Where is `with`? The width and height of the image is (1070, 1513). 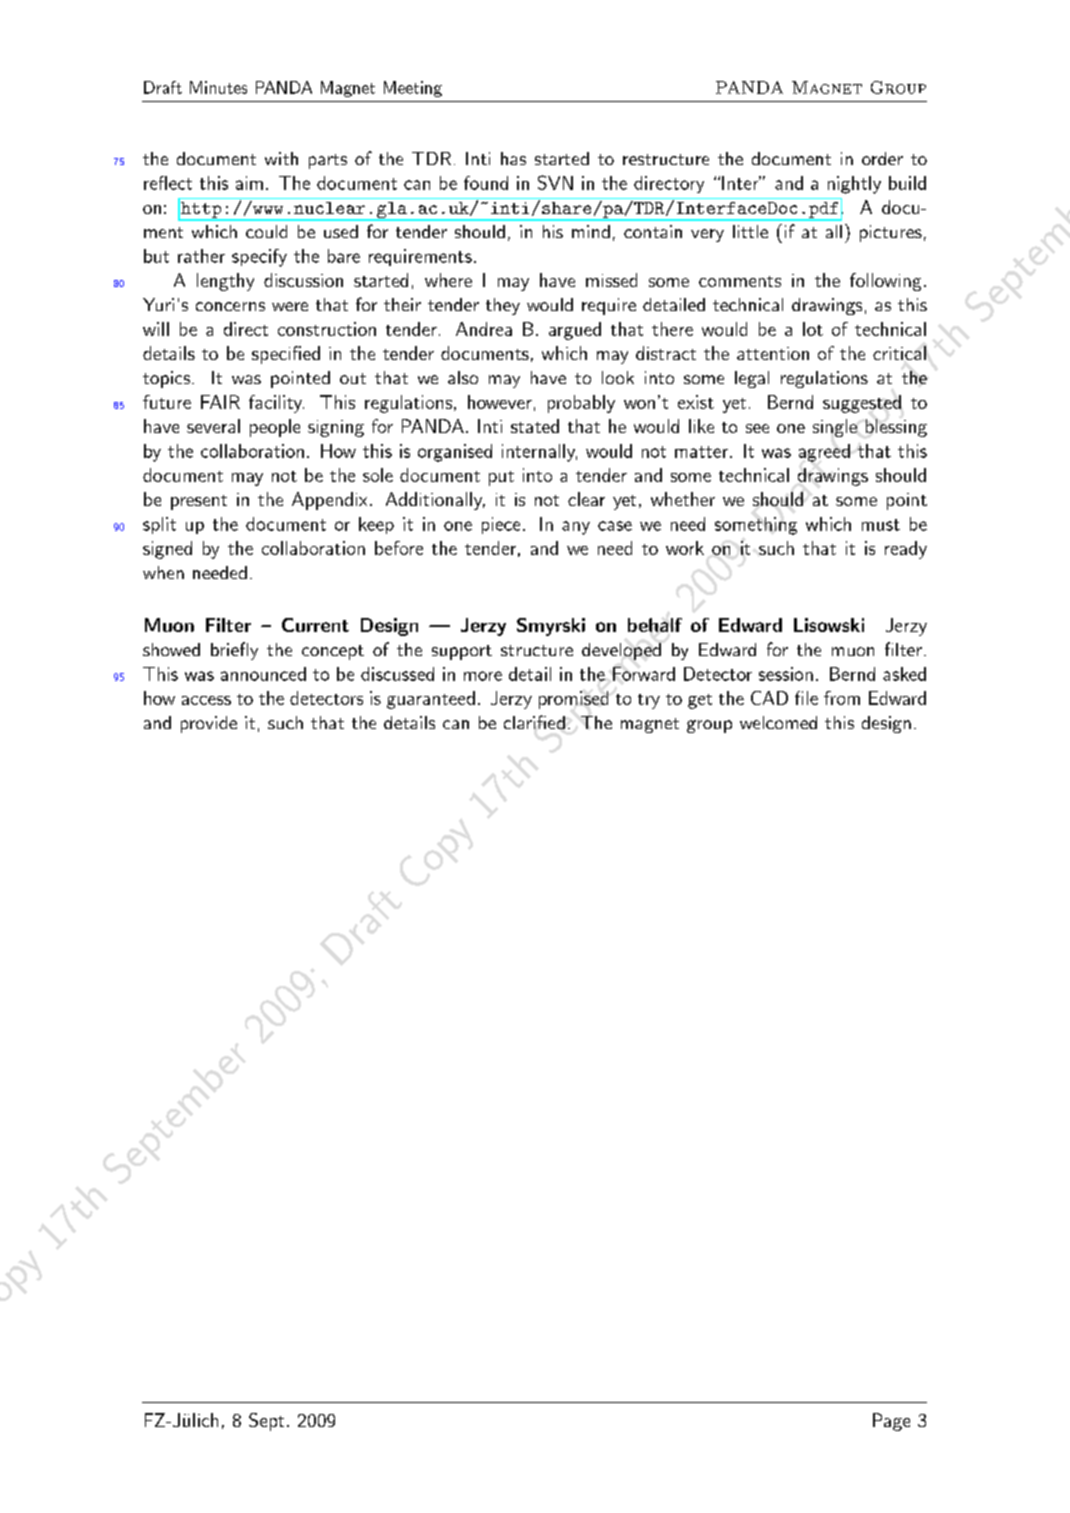
with is located at coordinates (281, 158).
